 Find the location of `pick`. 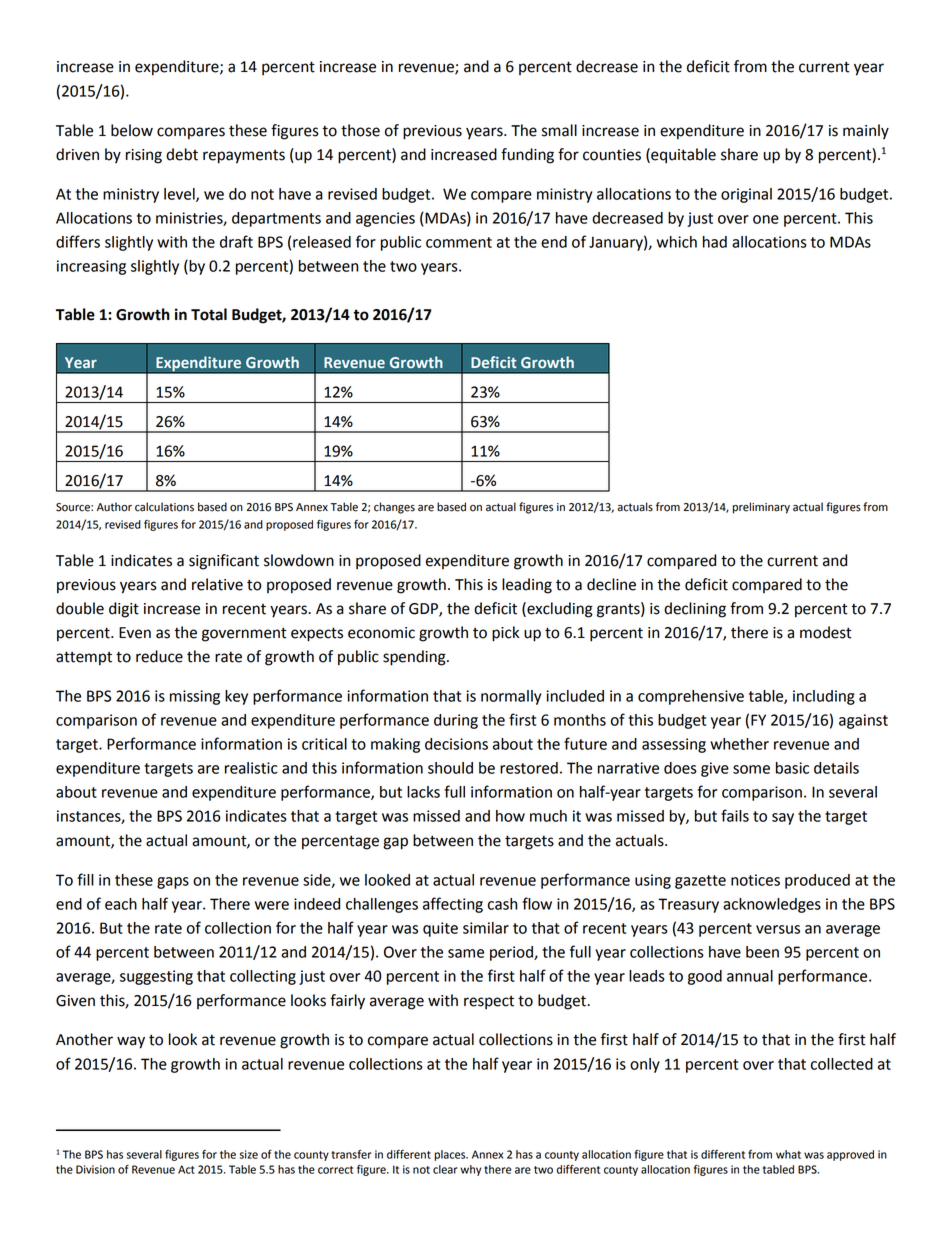

pick is located at coordinates (505, 634).
